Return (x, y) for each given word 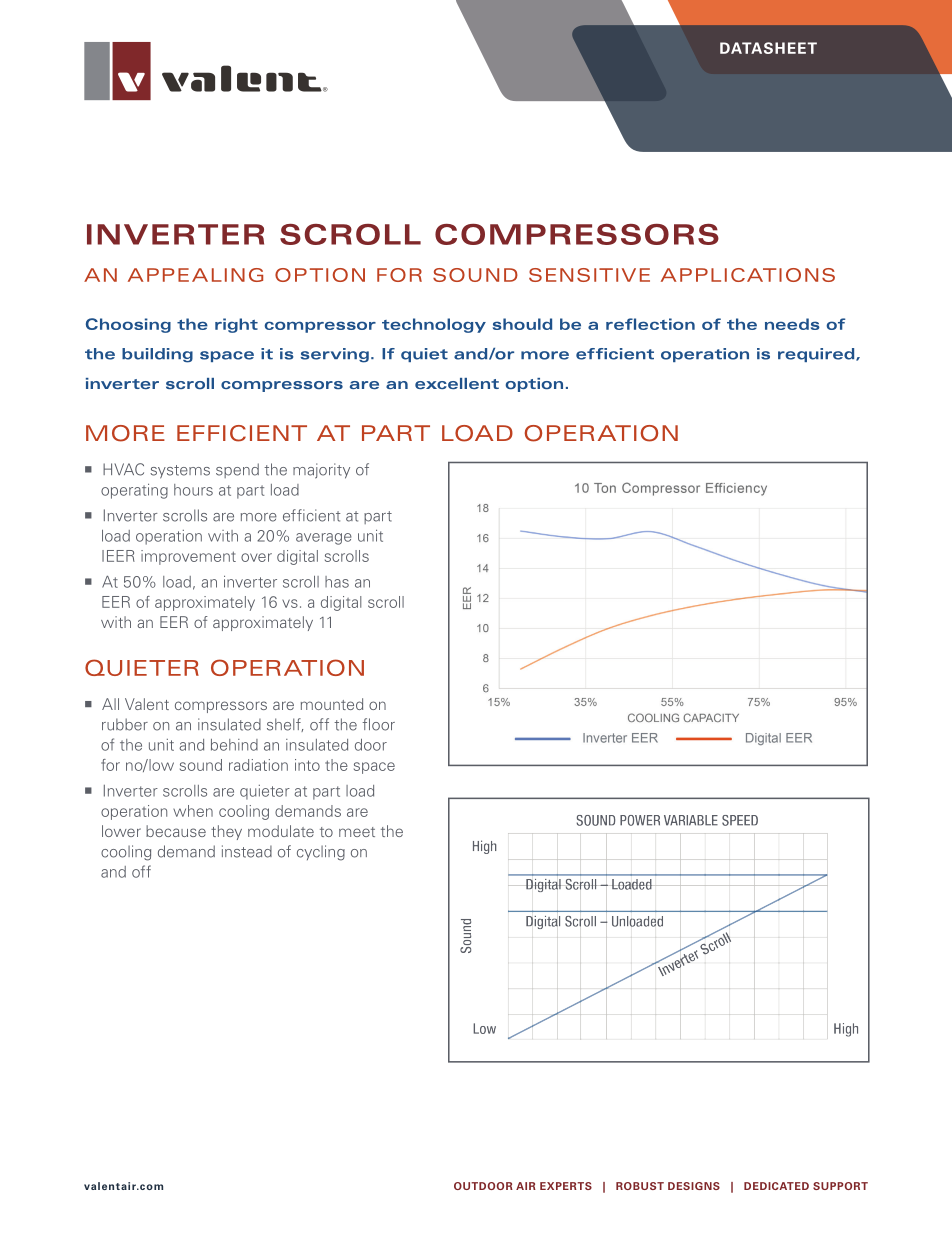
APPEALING (195, 275)
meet (357, 832)
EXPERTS (566, 1186)
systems (180, 472)
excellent (457, 383)
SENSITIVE (589, 275)
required (817, 355)
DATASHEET (768, 48)
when (193, 811)
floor (378, 724)
